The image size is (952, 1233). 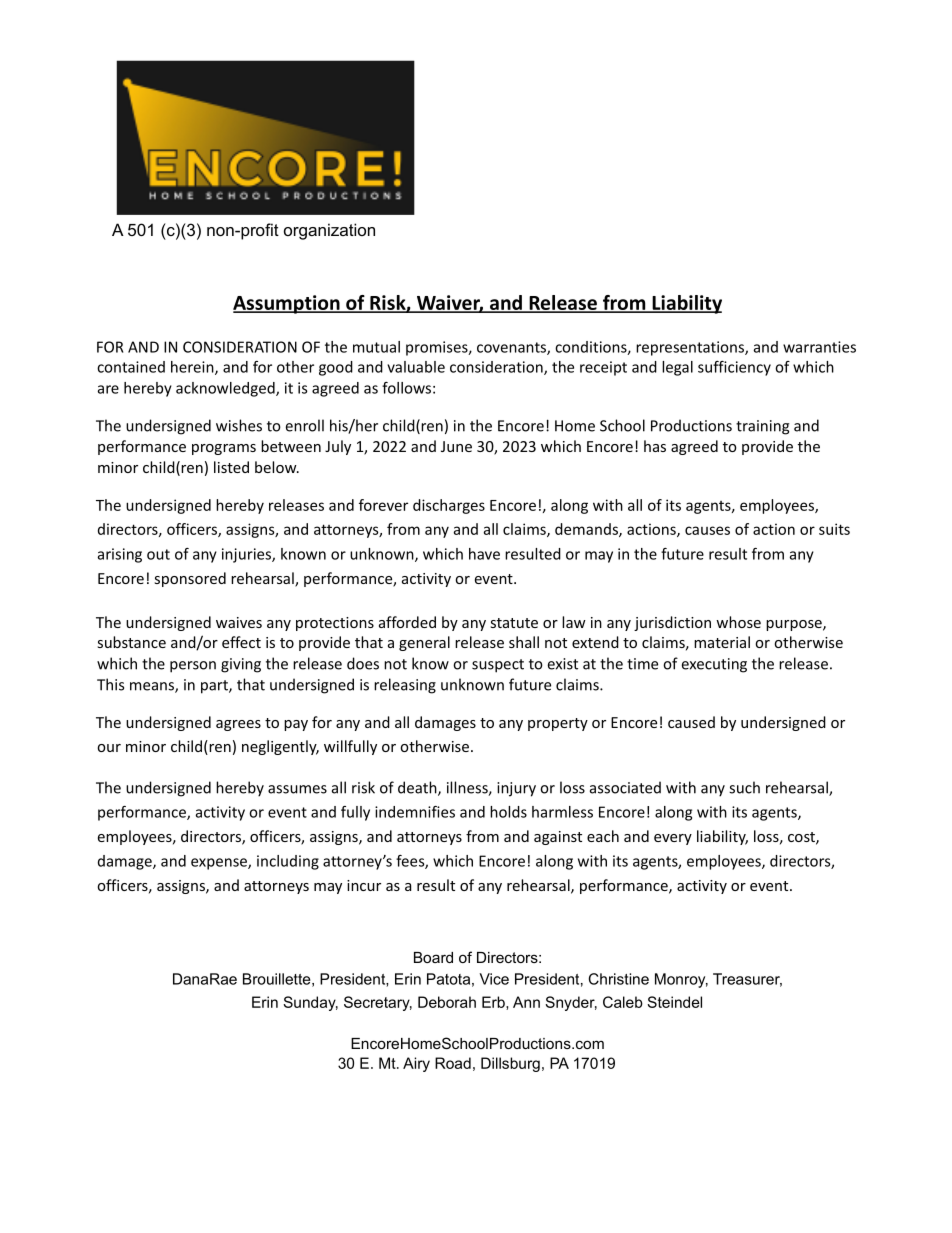 What do you see at coordinates (722, 642) in the image?
I see `material` at bounding box center [722, 642].
